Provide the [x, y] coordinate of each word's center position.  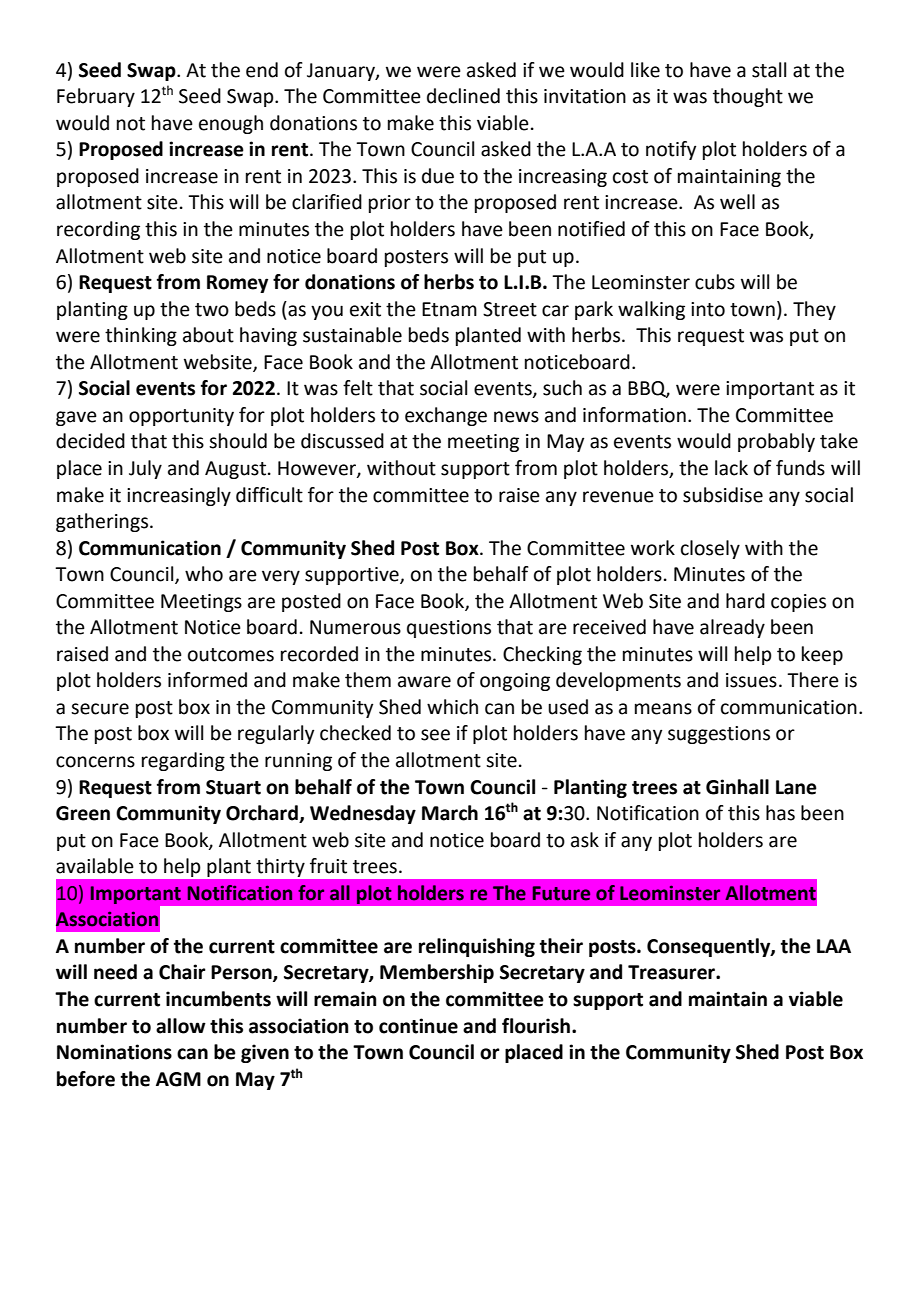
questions [449, 629]
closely [710, 549]
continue [418, 1026]
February [96, 97]
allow [181, 1026]
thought [748, 97]
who [204, 574]
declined [463, 96]
